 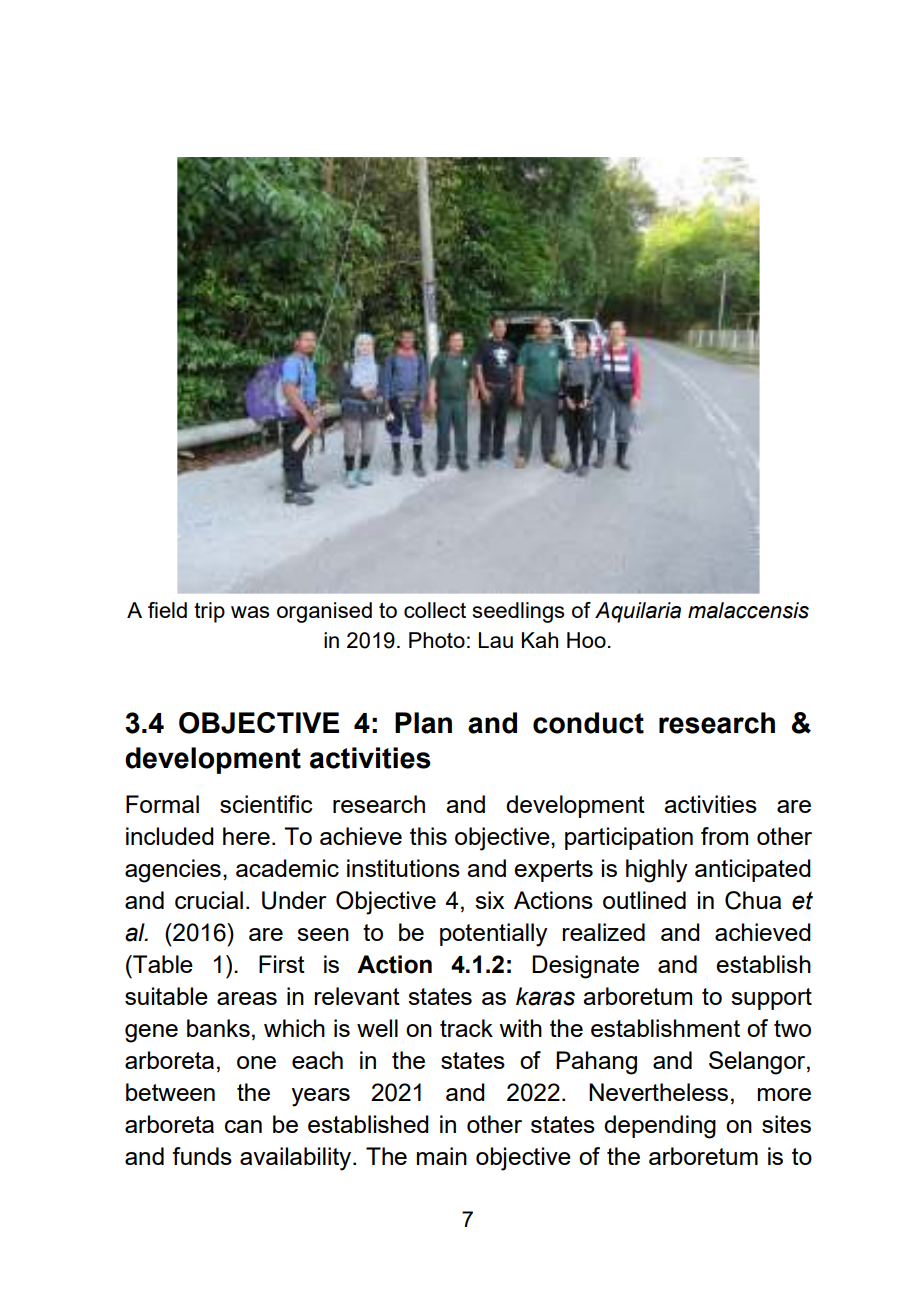 I want to click on depending, so click(x=660, y=1127).
